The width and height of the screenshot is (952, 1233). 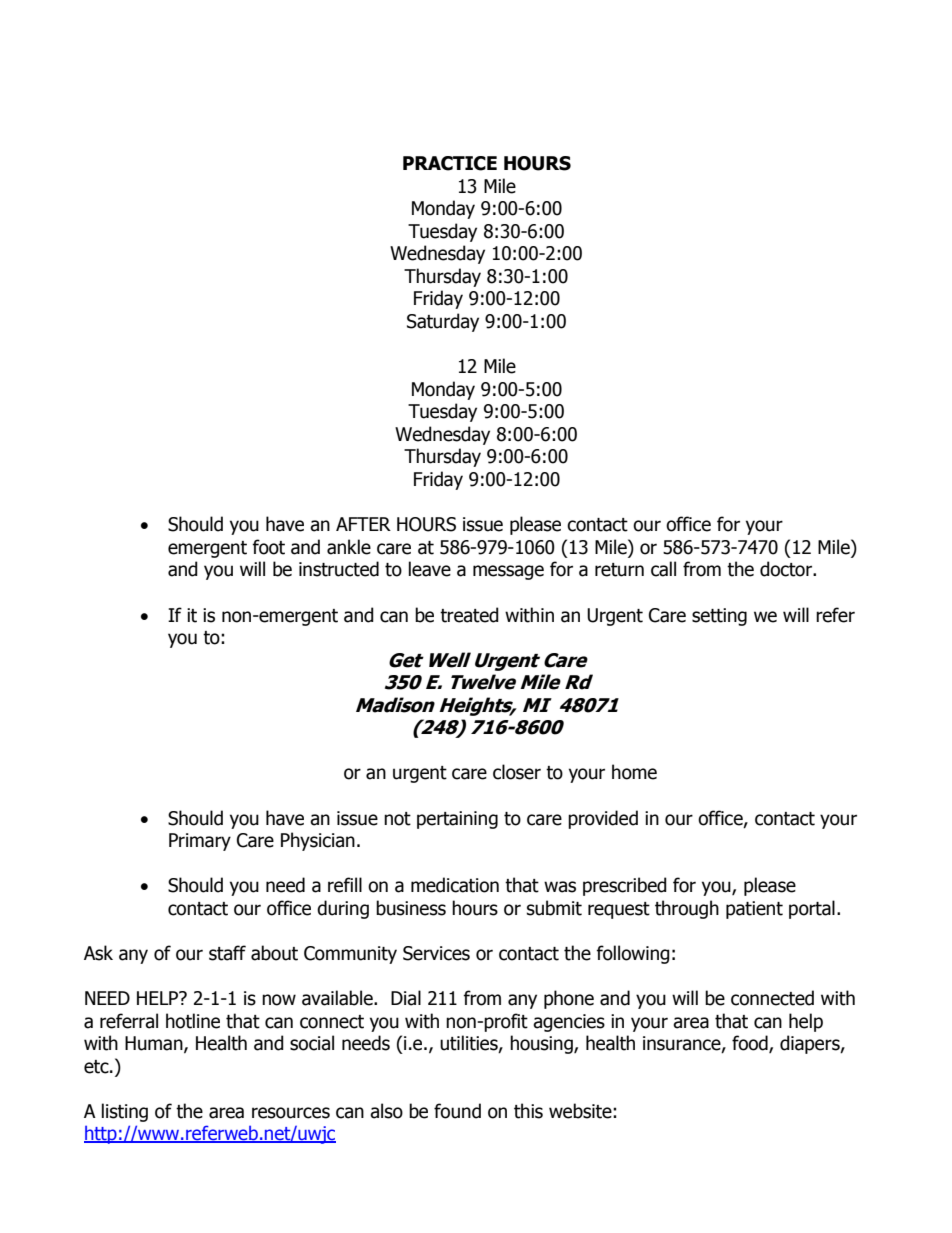 What do you see at coordinates (469, 615) in the screenshot?
I see `treated` at bounding box center [469, 615].
